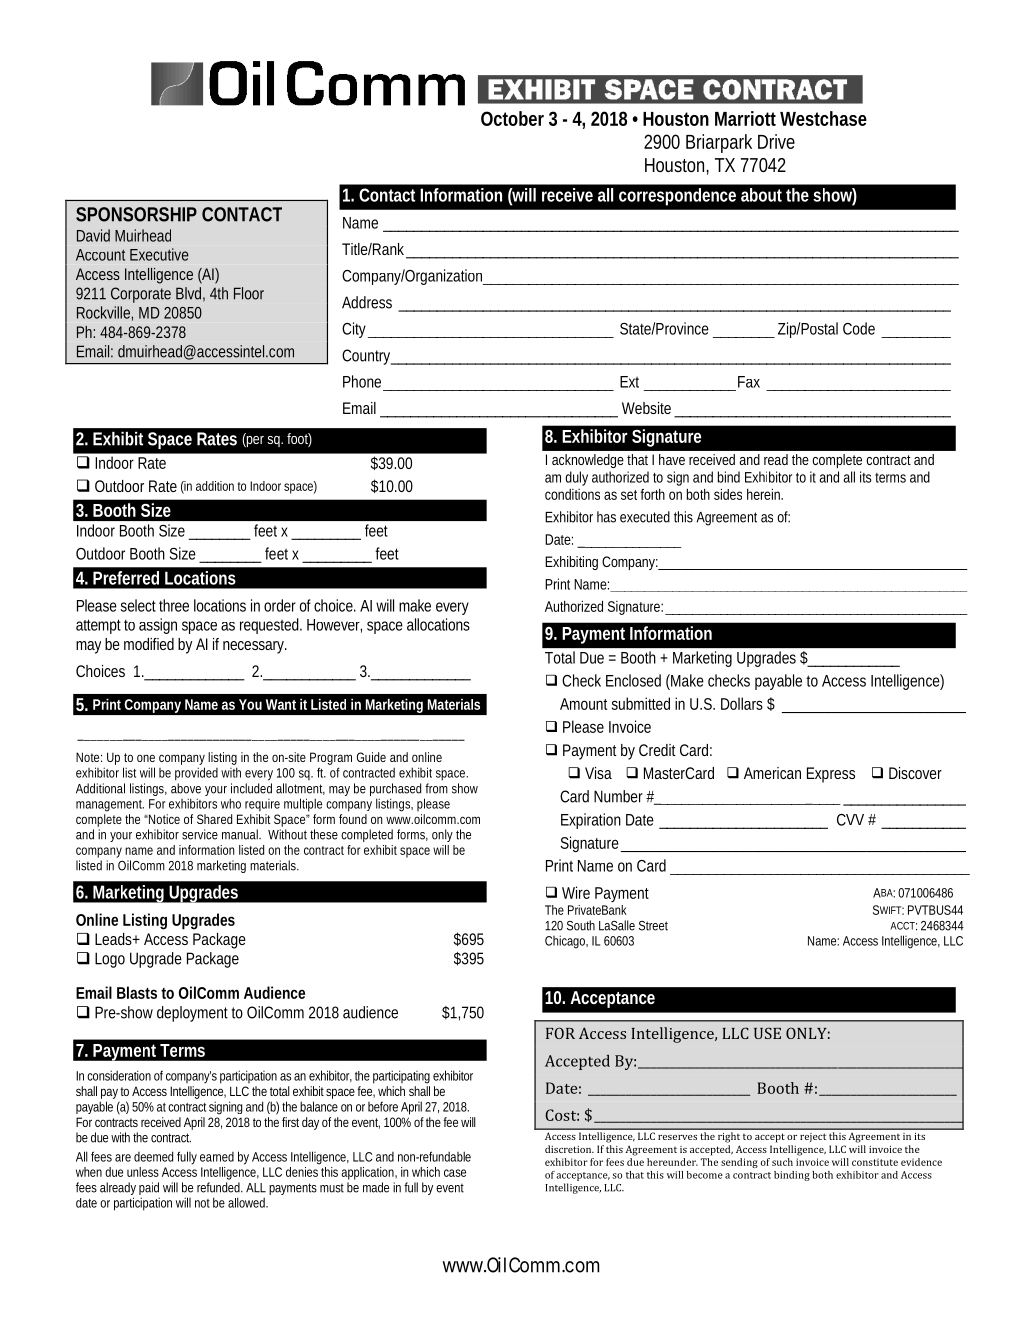  Describe the element at coordinates (591, 821) in the screenshot. I see `Expiration` at that location.
